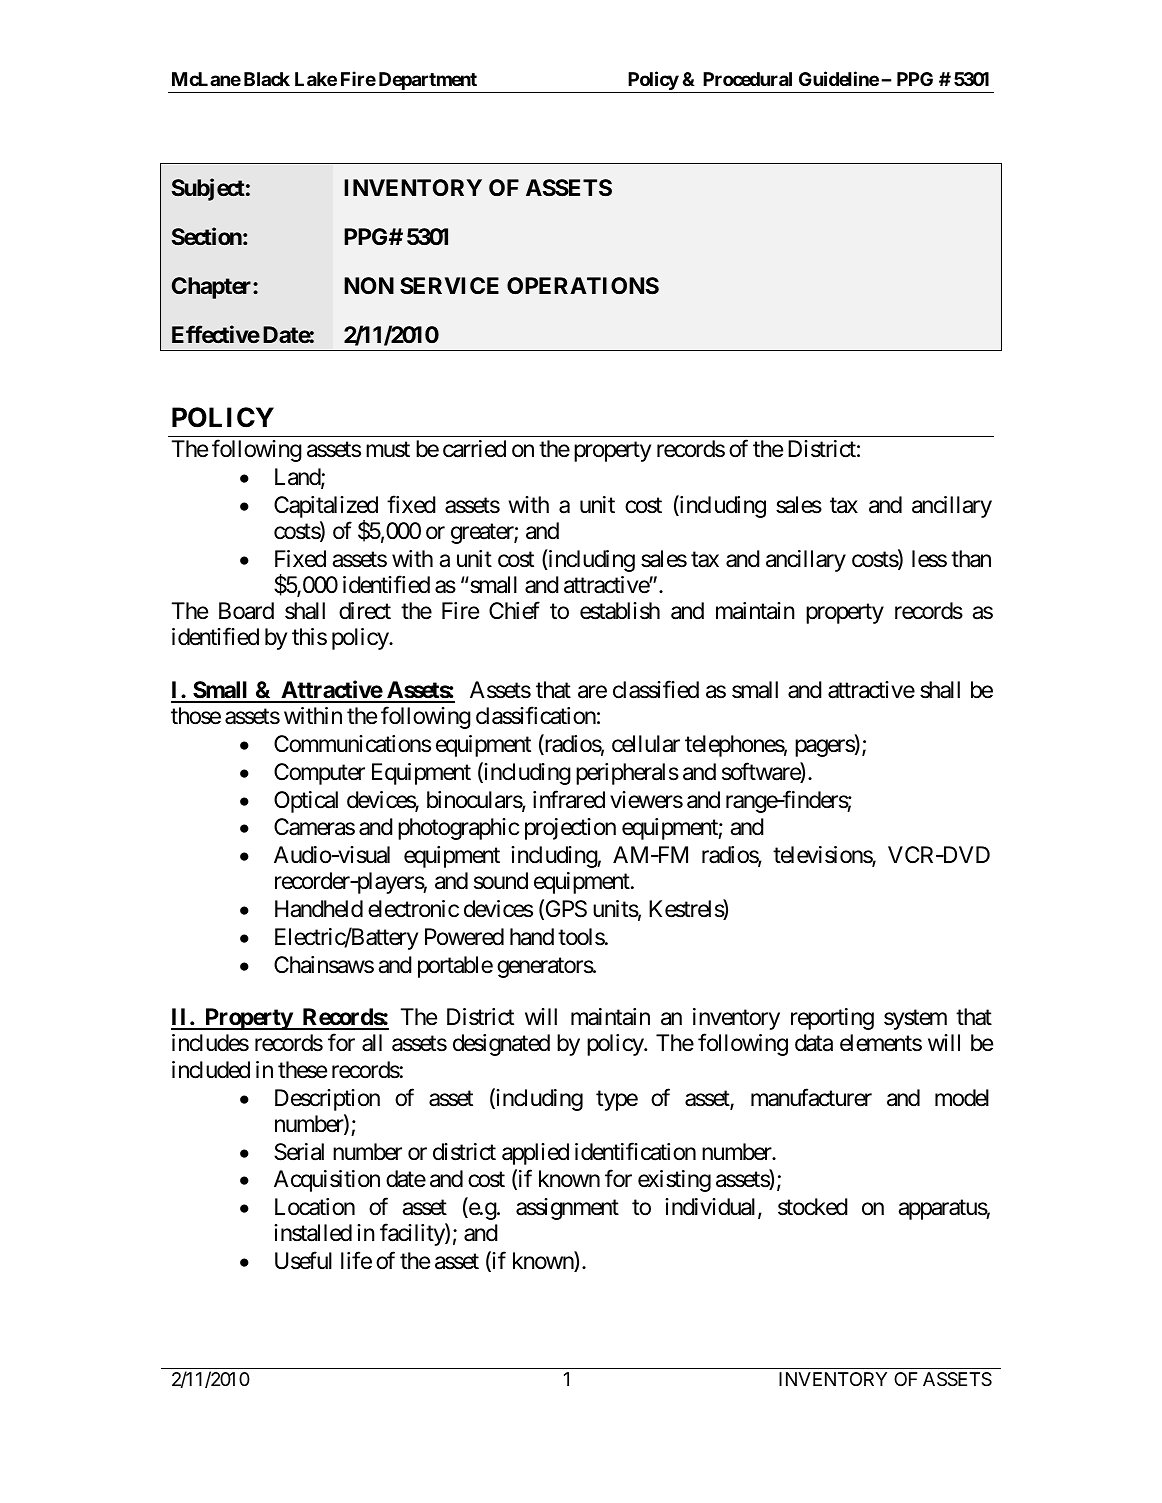 This page has width=1162, height=1503. Describe the element at coordinates (567, 1209) in the page. I see `assignment` at that location.
